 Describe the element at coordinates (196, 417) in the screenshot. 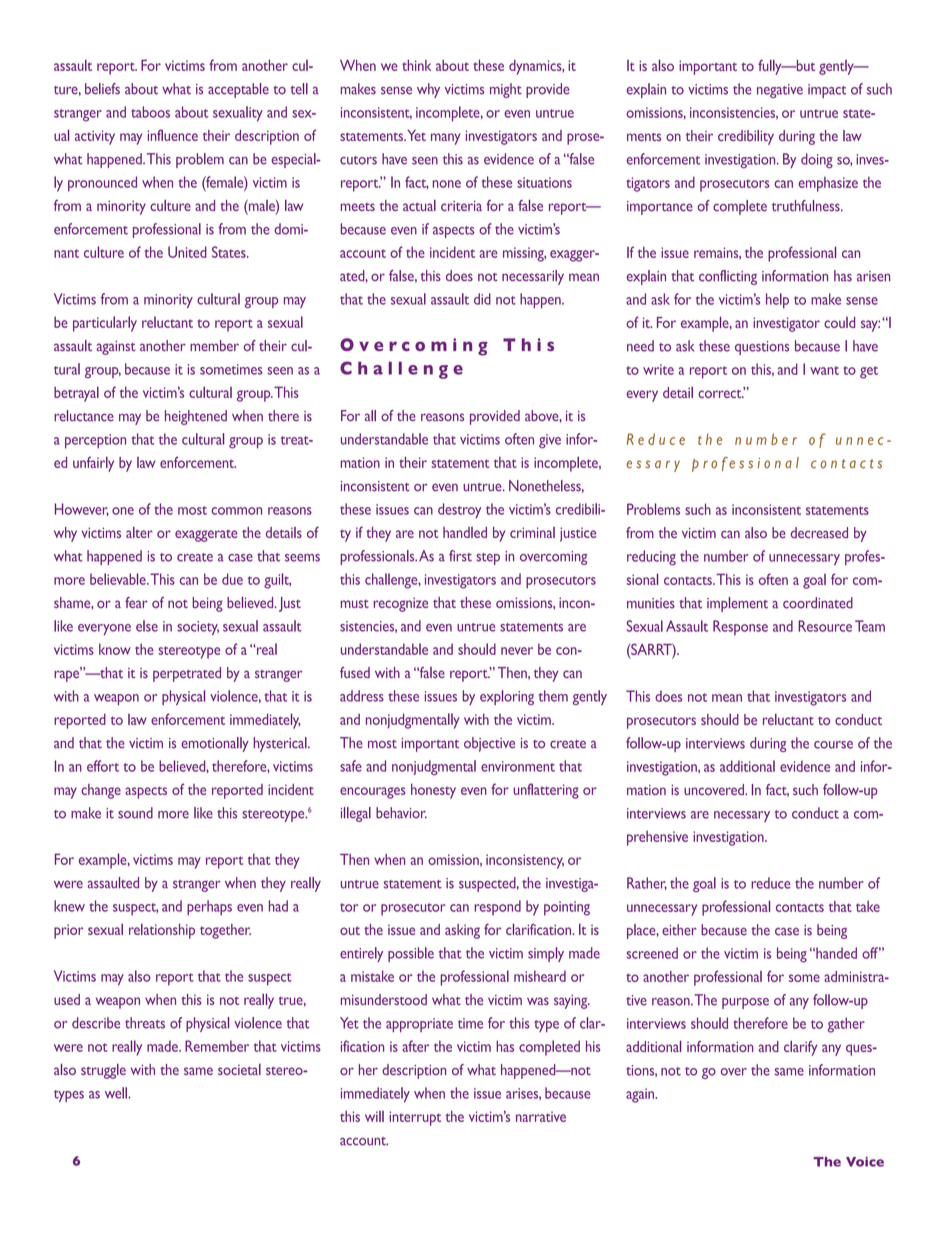

I see `heightened` at that location.
